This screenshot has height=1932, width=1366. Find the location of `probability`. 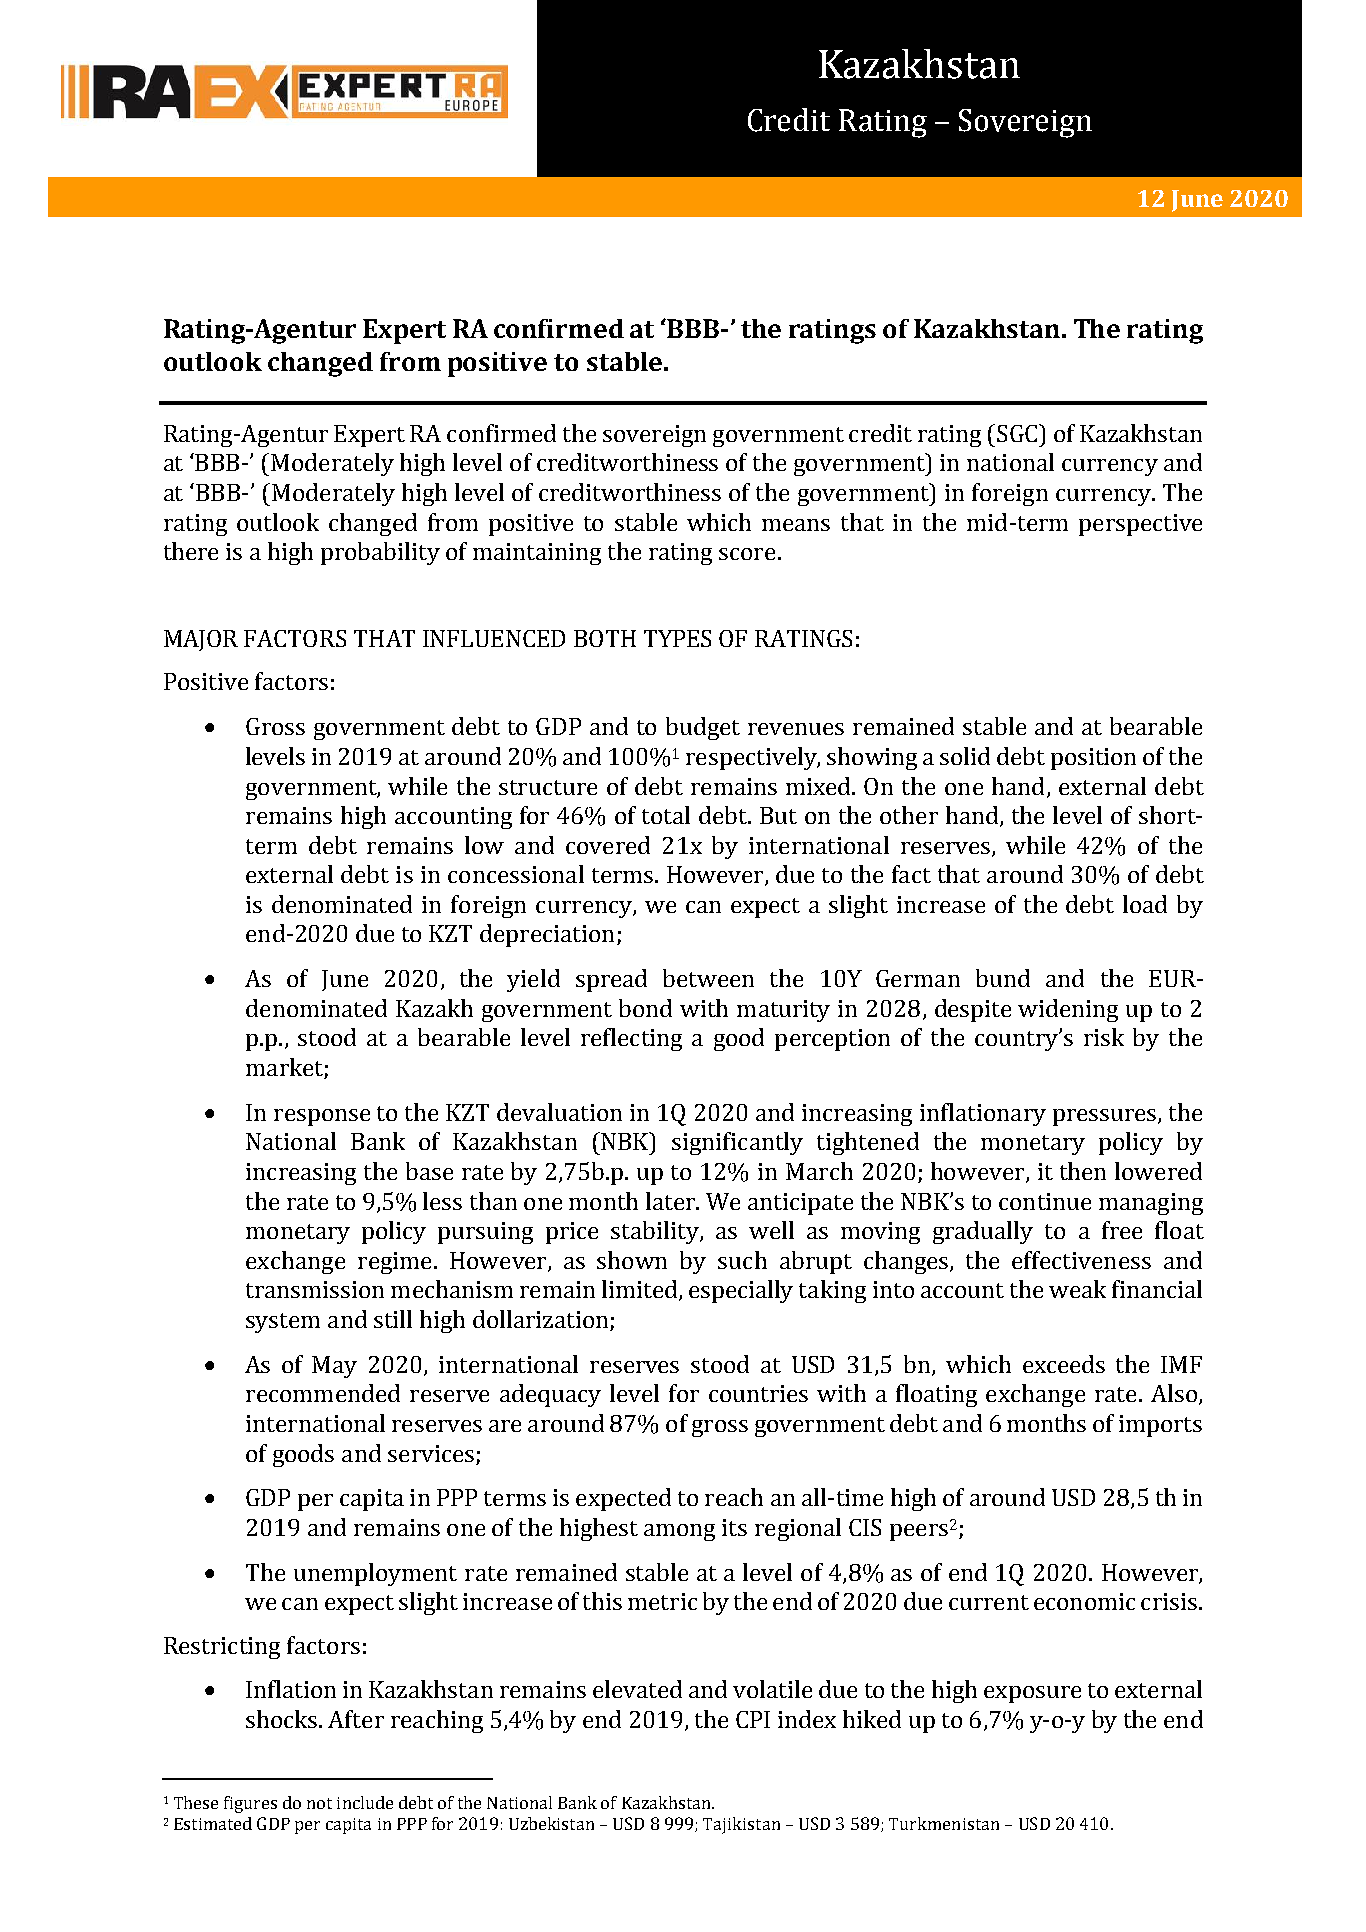

probability is located at coordinates (380, 553).
